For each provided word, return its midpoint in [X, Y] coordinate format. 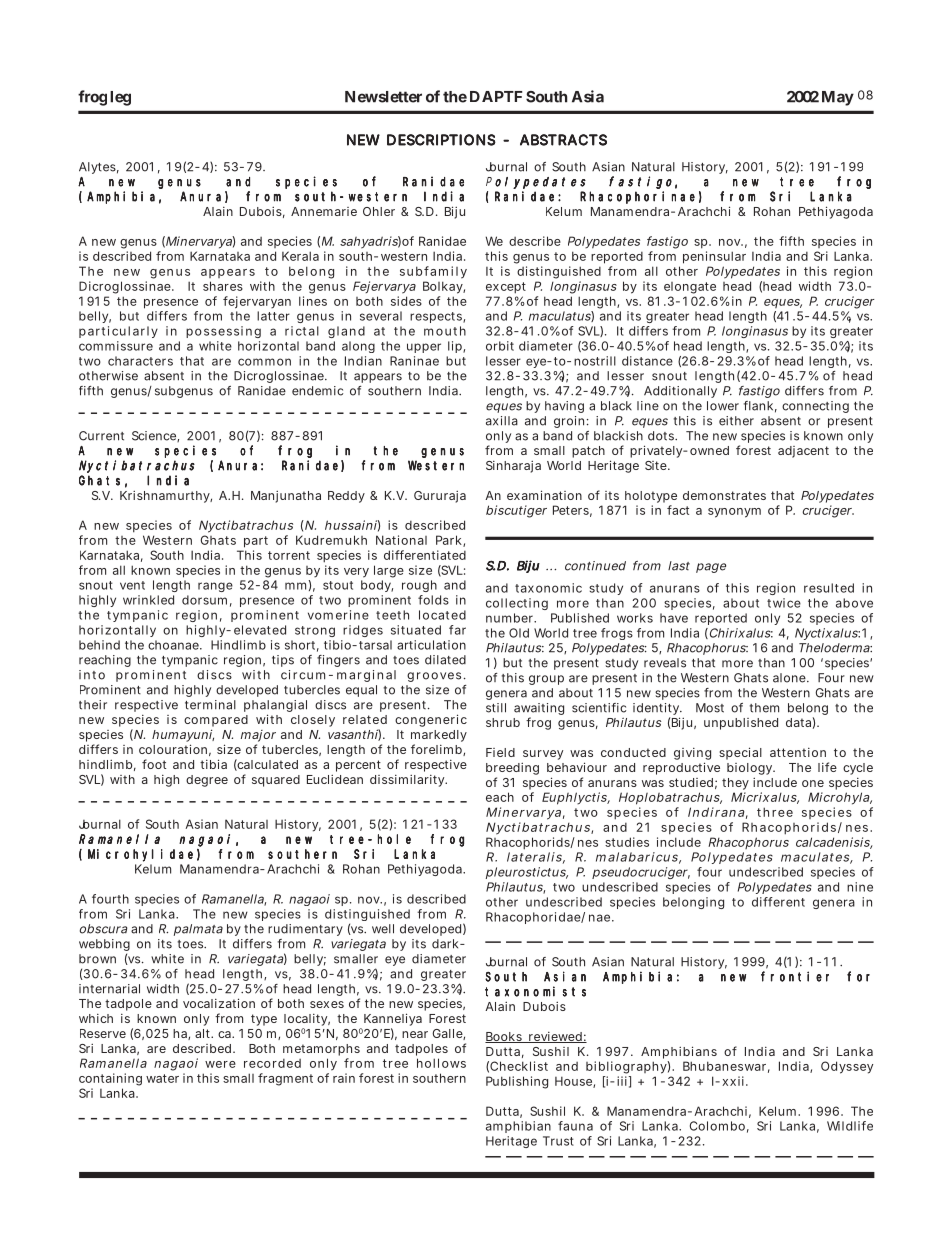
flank [760, 407]
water [162, 1078]
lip [456, 347]
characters [140, 361]
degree [207, 781]
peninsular [714, 257]
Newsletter [383, 97]
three [775, 812]
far [457, 630]
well [383, 929]
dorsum [207, 601]
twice [784, 603]
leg [120, 98]
